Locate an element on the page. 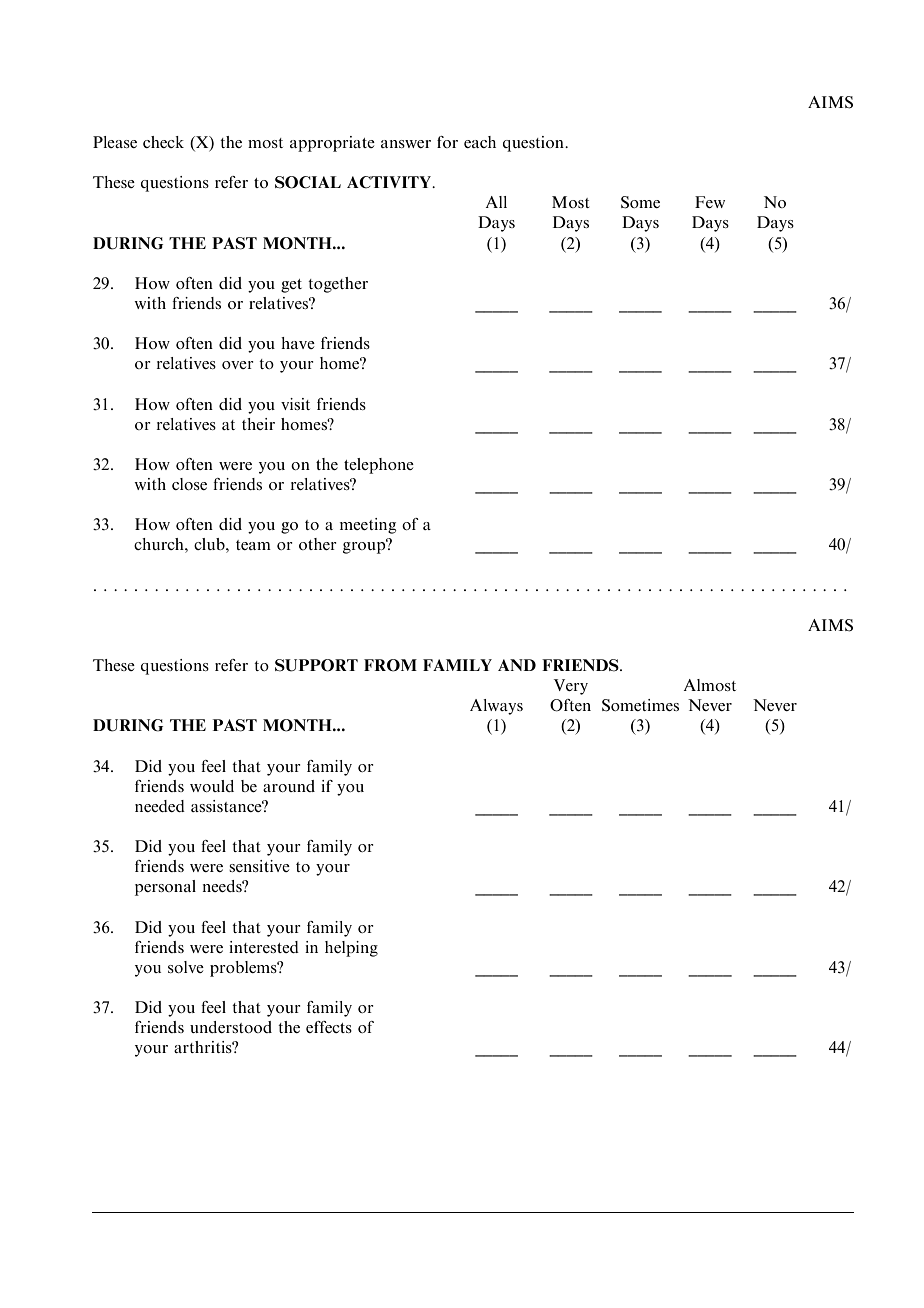  solve is located at coordinates (186, 967).
